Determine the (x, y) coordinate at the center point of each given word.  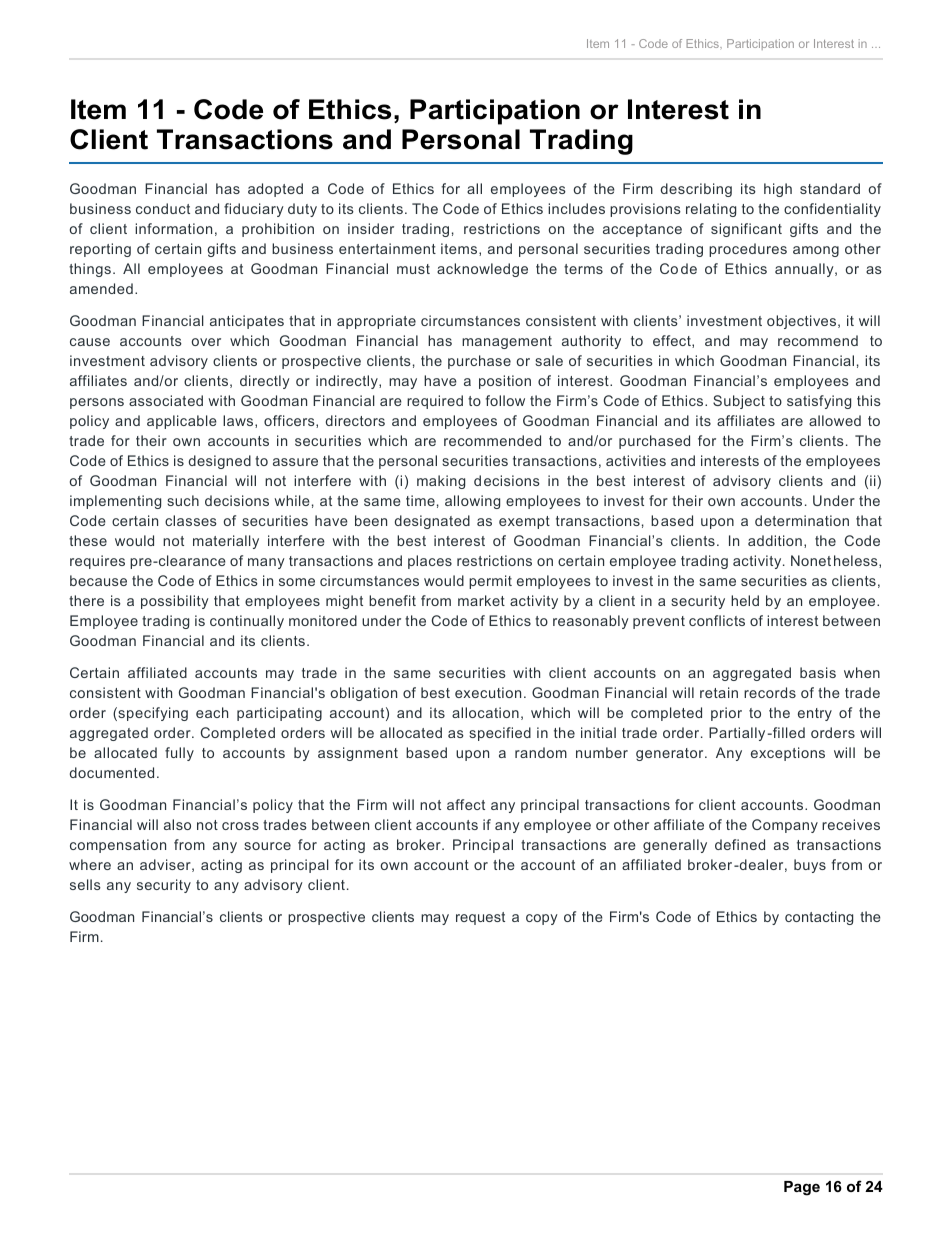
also (177, 824)
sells (85, 884)
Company (785, 826)
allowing (472, 502)
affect (466, 804)
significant (746, 230)
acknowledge (482, 270)
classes (191, 520)
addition (775, 540)
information (173, 228)
